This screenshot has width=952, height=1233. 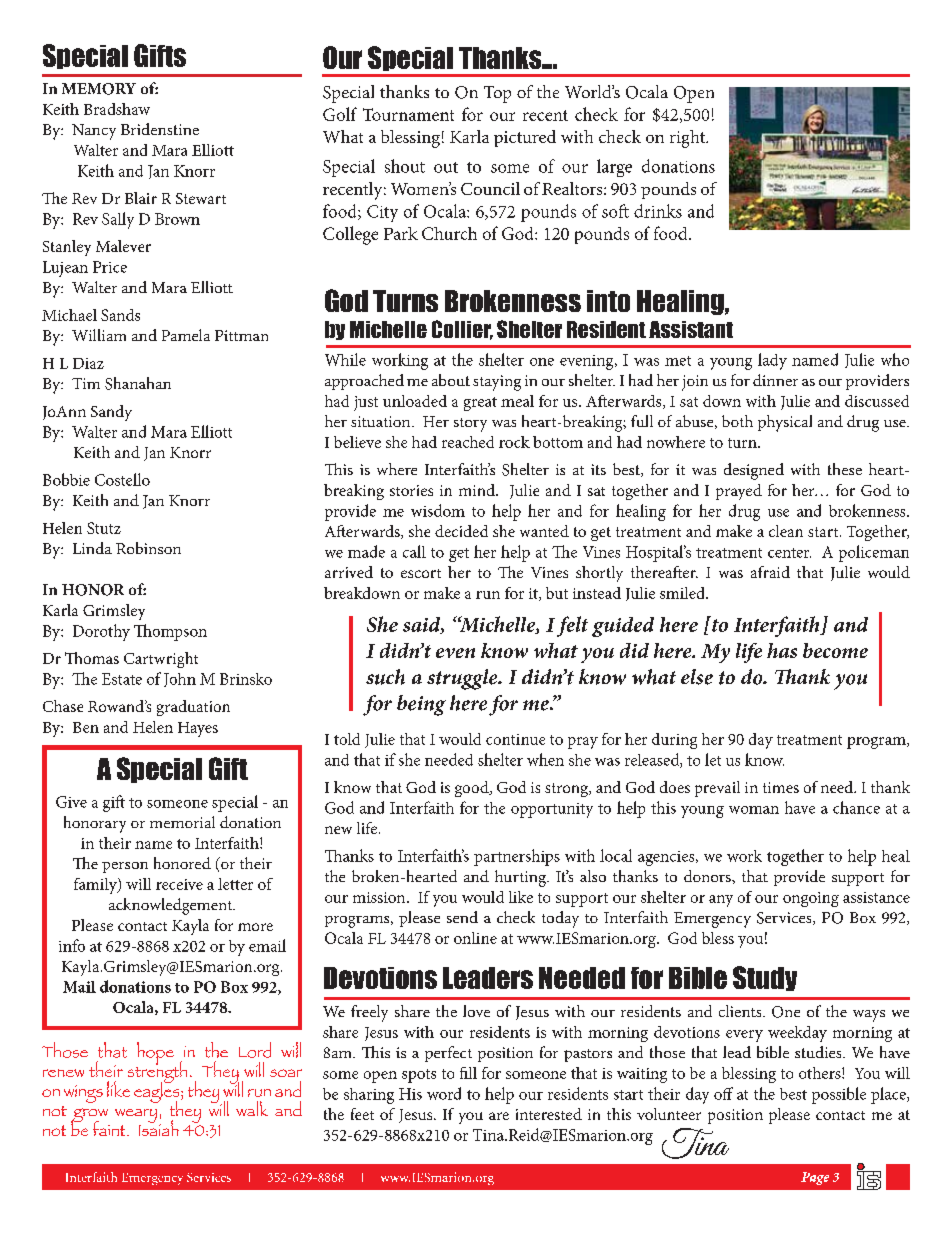 What do you see at coordinates (781, 787) in the screenshot?
I see `times` at bounding box center [781, 787].
